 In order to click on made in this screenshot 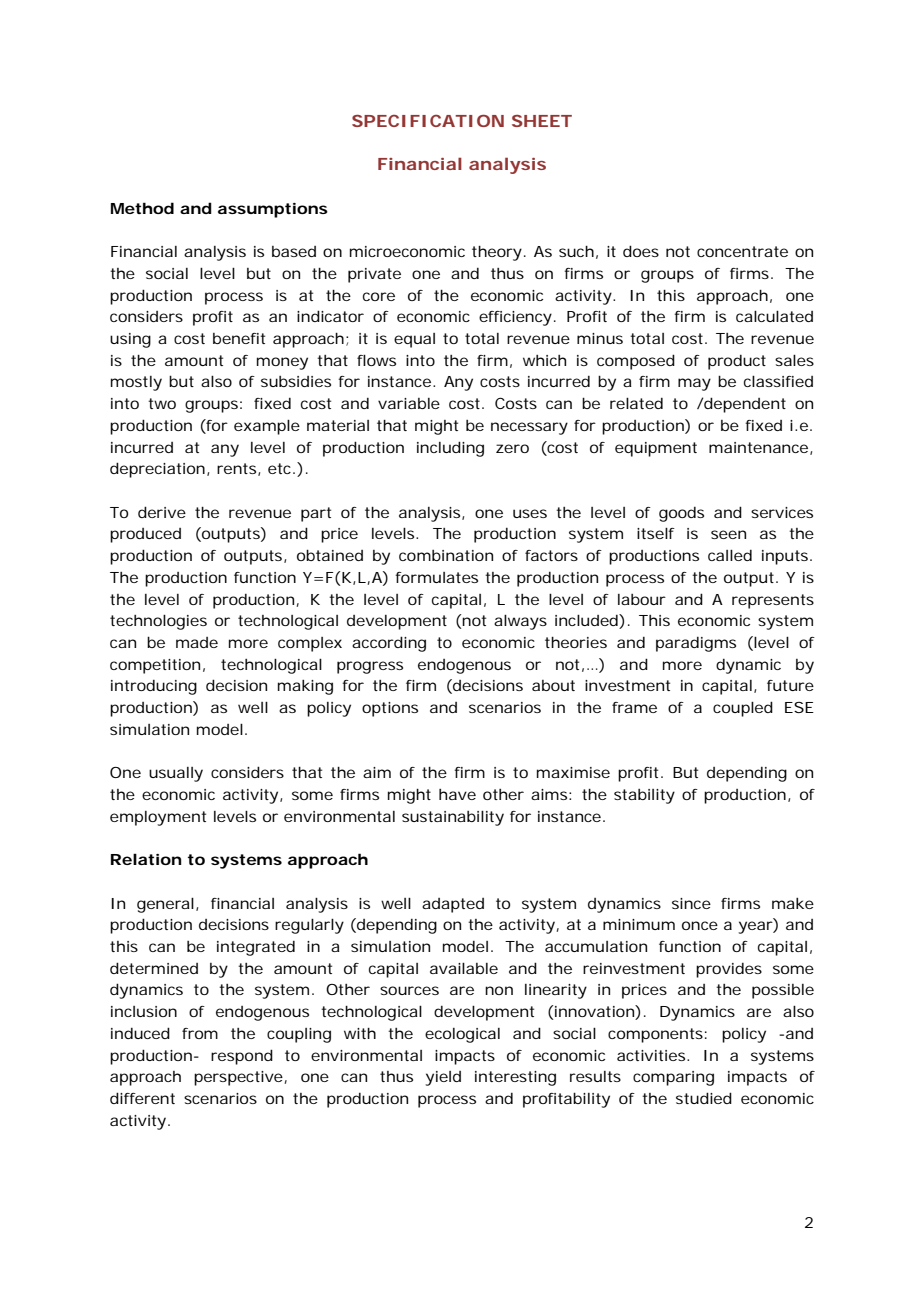, I will do `click(197, 642)`.
